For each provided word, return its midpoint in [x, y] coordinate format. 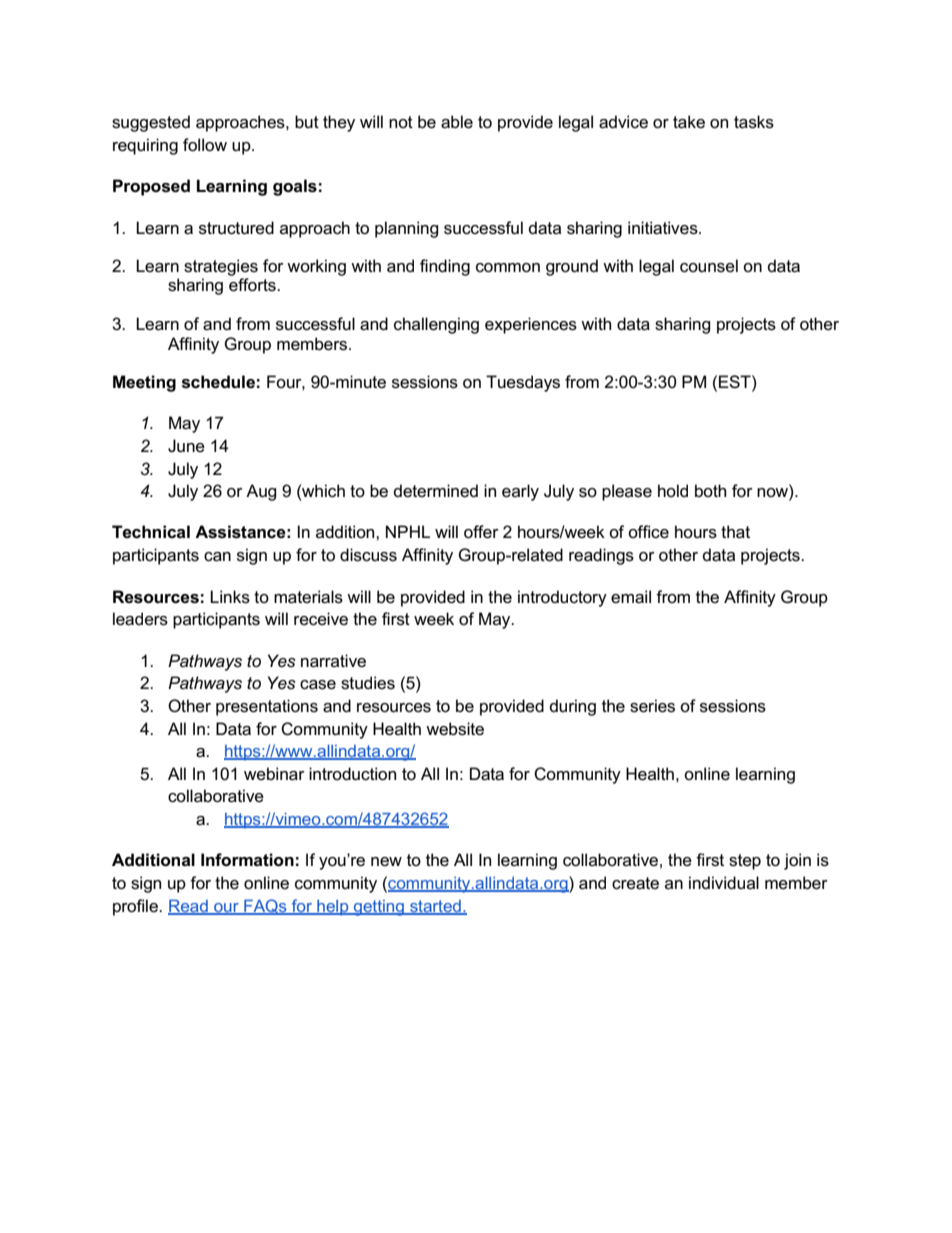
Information [247, 860]
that [735, 532]
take [689, 122]
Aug [261, 492]
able [457, 122]
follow [205, 145]
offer [481, 532]
